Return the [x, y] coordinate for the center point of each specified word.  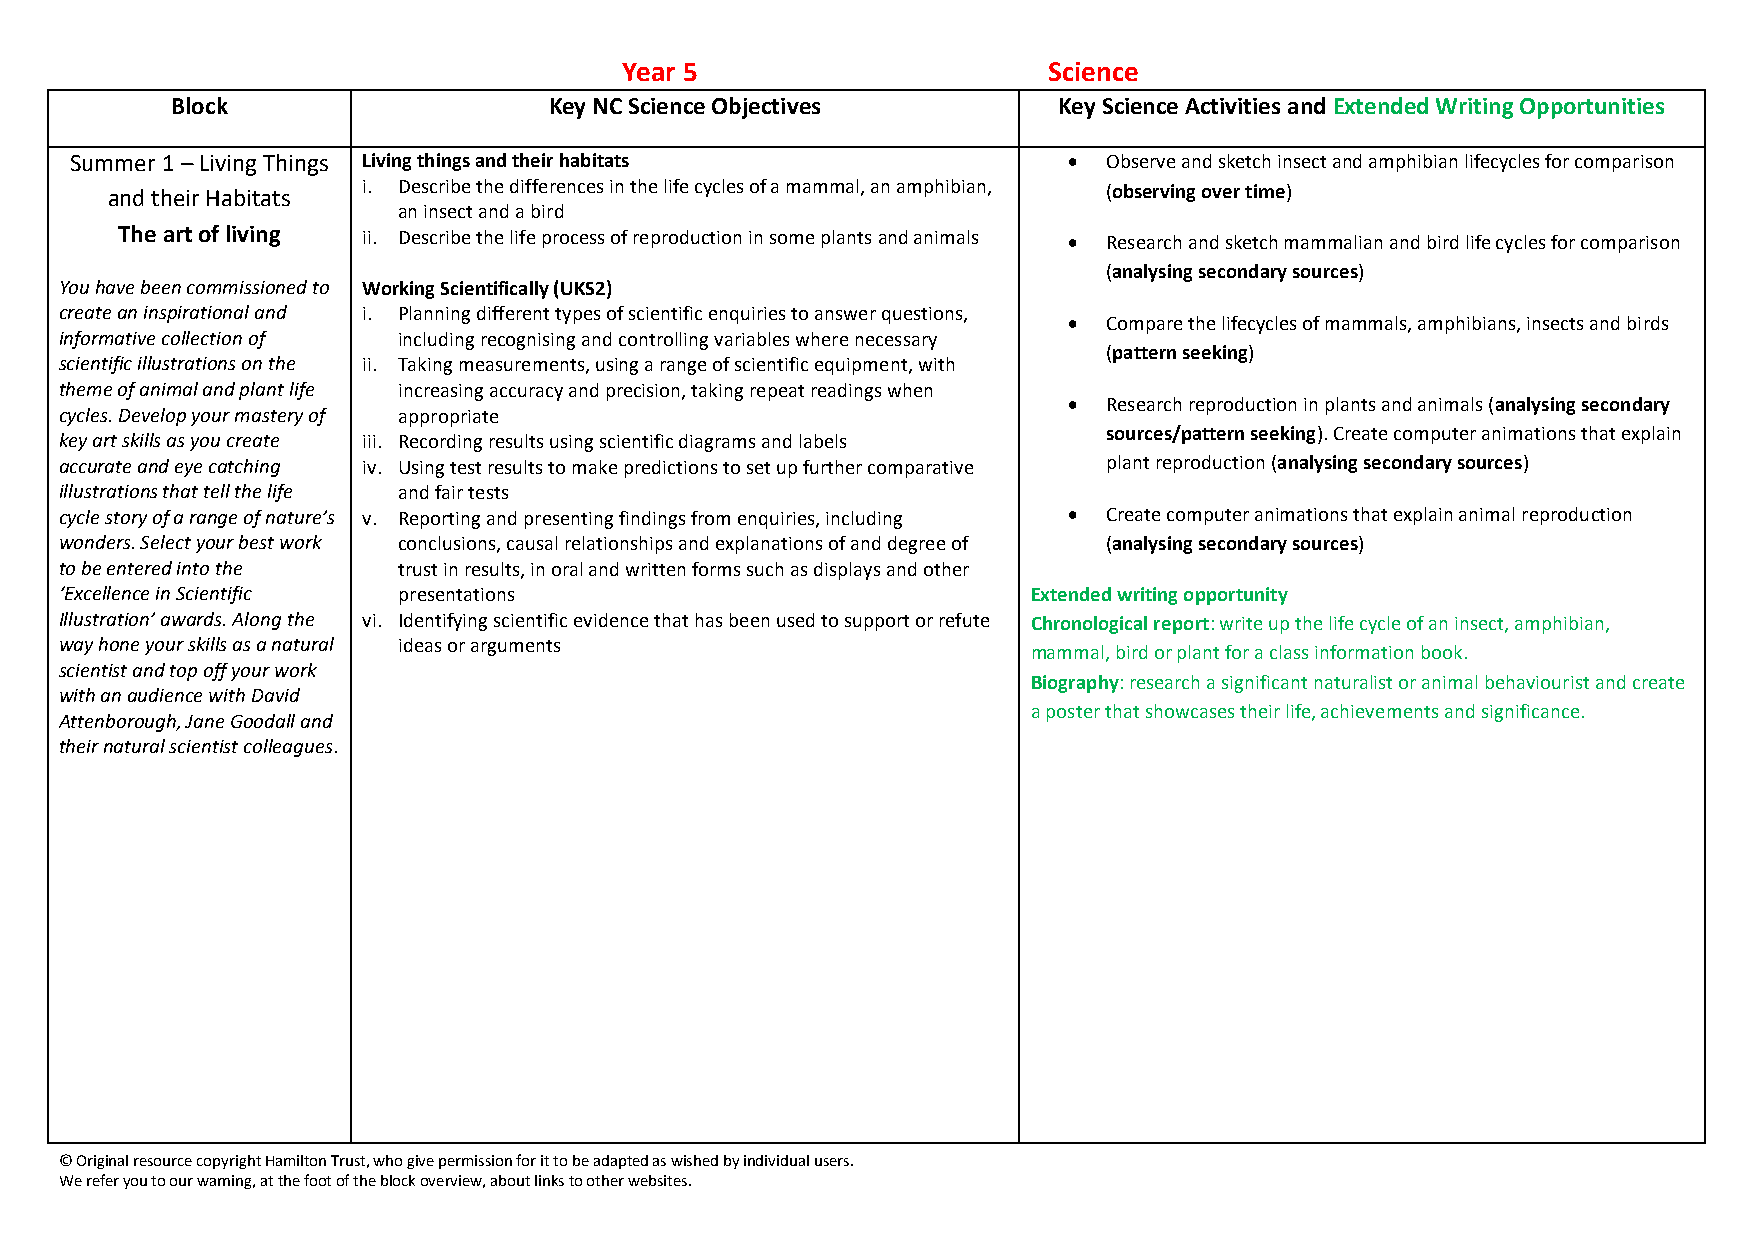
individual [776, 1160]
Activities [1232, 106]
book [1442, 652]
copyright [229, 1162]
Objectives [766, 108]
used [795, 620]
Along [256, 621]
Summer [113, 163]
